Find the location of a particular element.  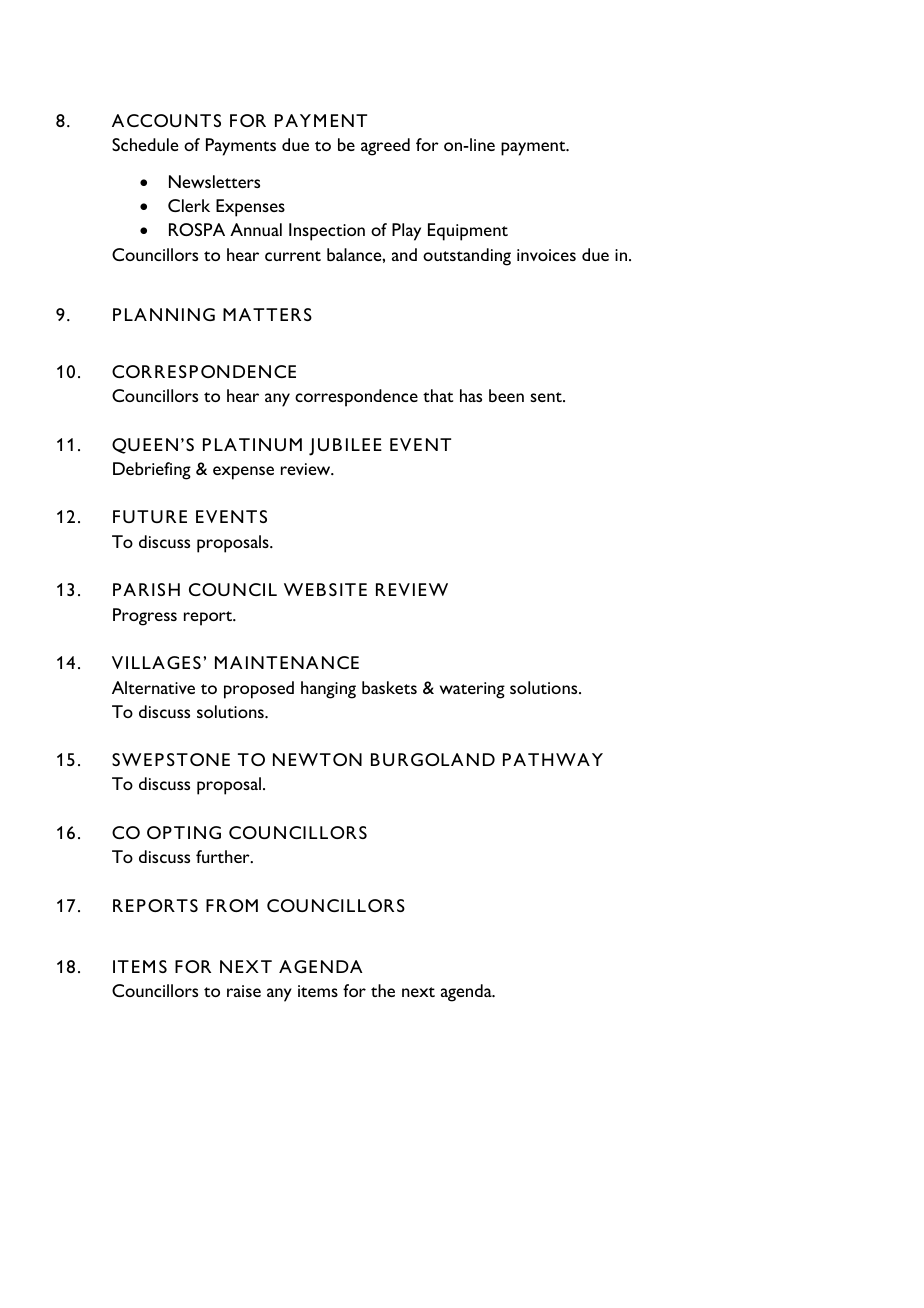

been is located at coordinates (506, 395).
